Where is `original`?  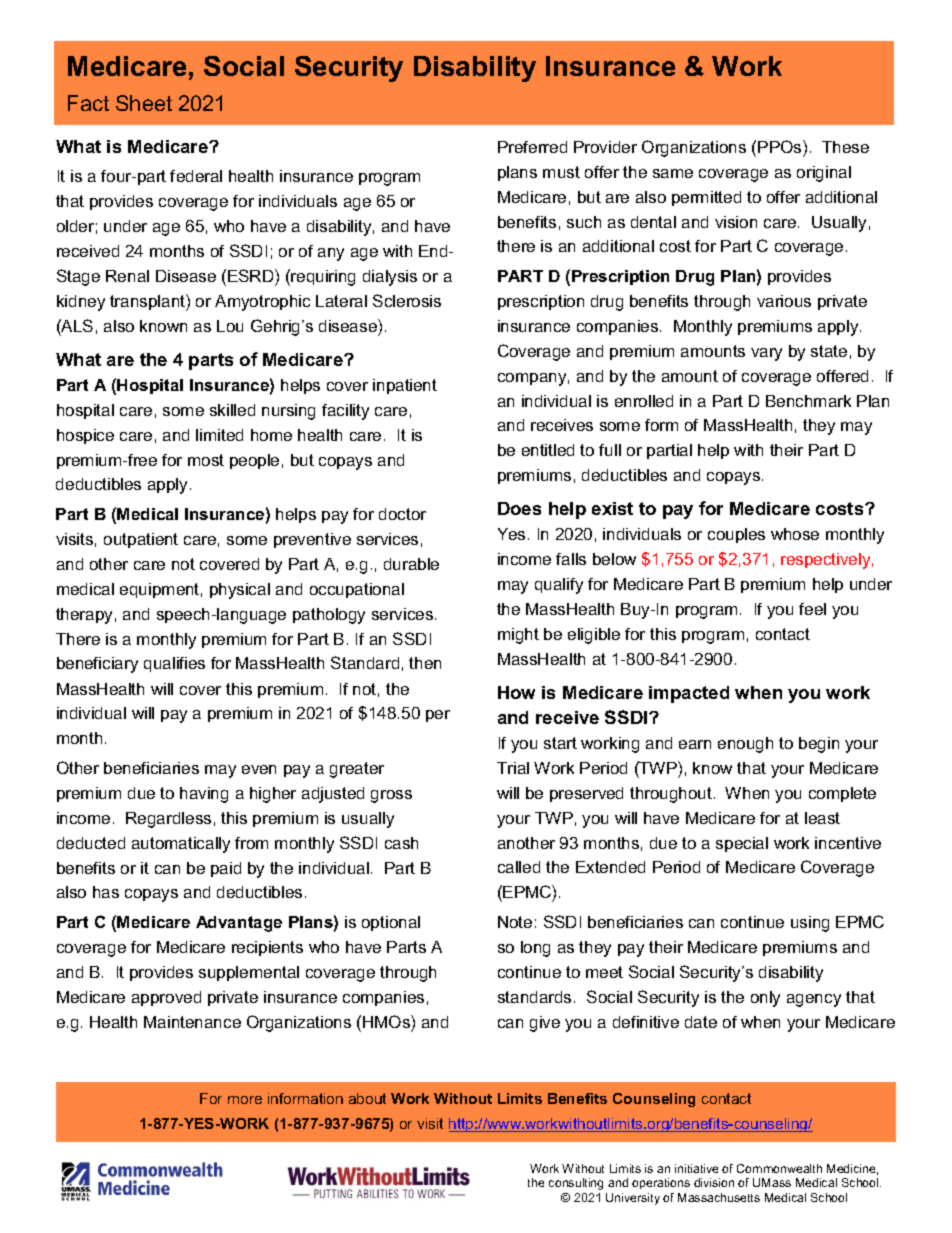
original is located at coordinates (824, 174).
